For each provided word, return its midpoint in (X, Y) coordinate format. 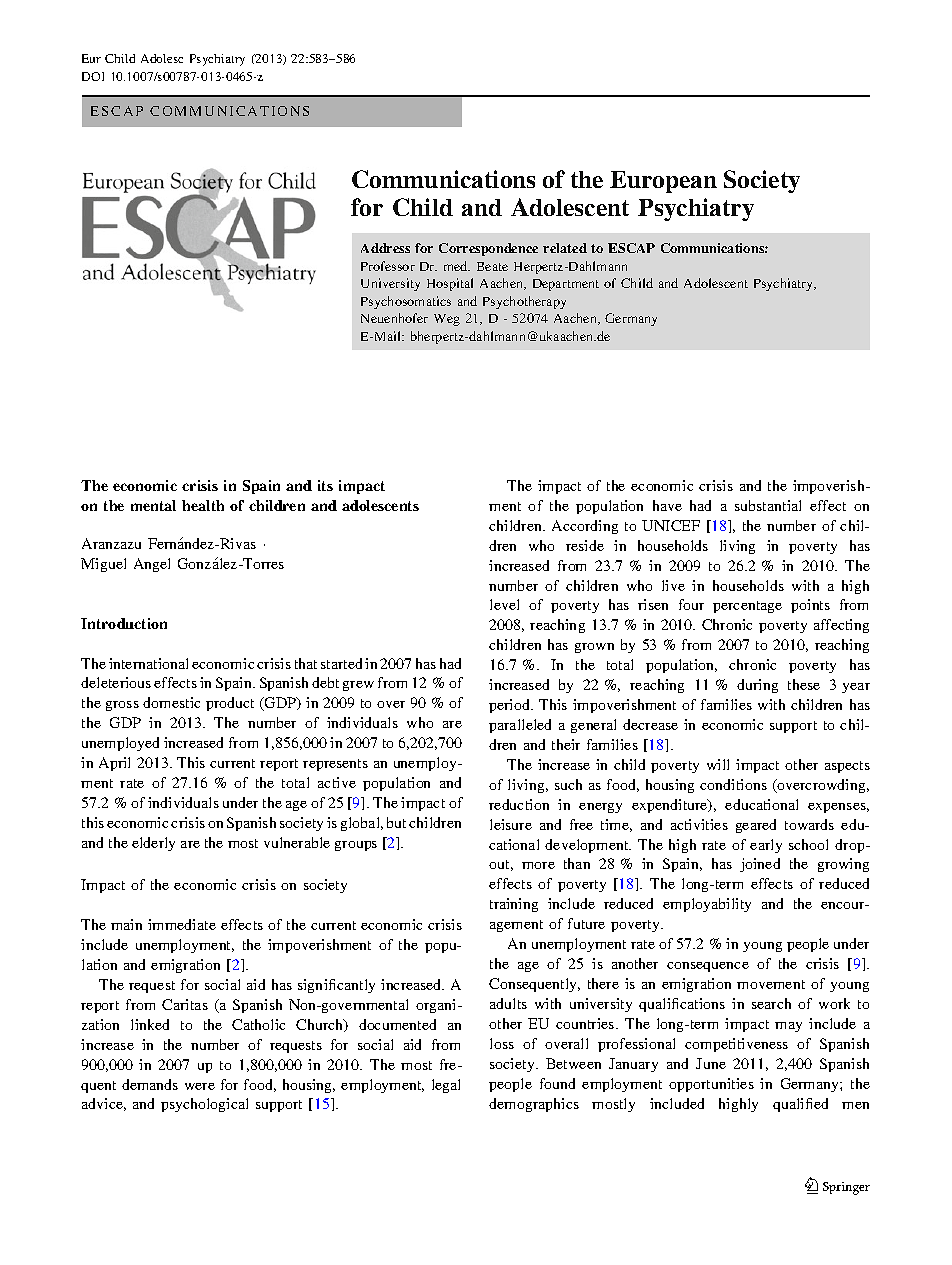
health (203, 505)
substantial (768, 505)
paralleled (520, 726)
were (200, 1086)
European (663, 182)
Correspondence (488, 249)
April (114, 764)
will (718, 764)
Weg (447, 320)
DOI (93, 76)
